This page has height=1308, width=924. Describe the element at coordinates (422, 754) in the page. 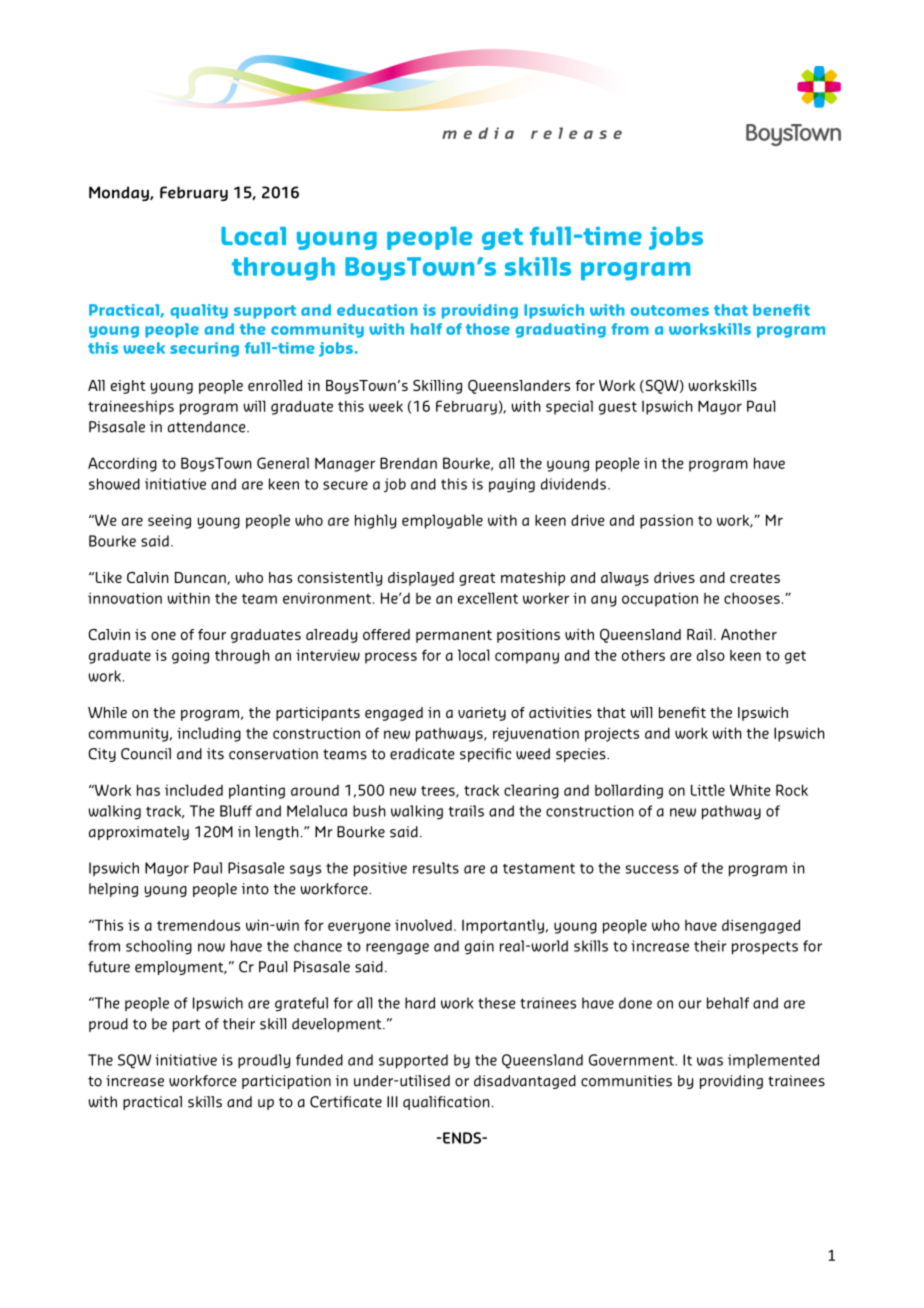

I see `eradicate` at that location.
